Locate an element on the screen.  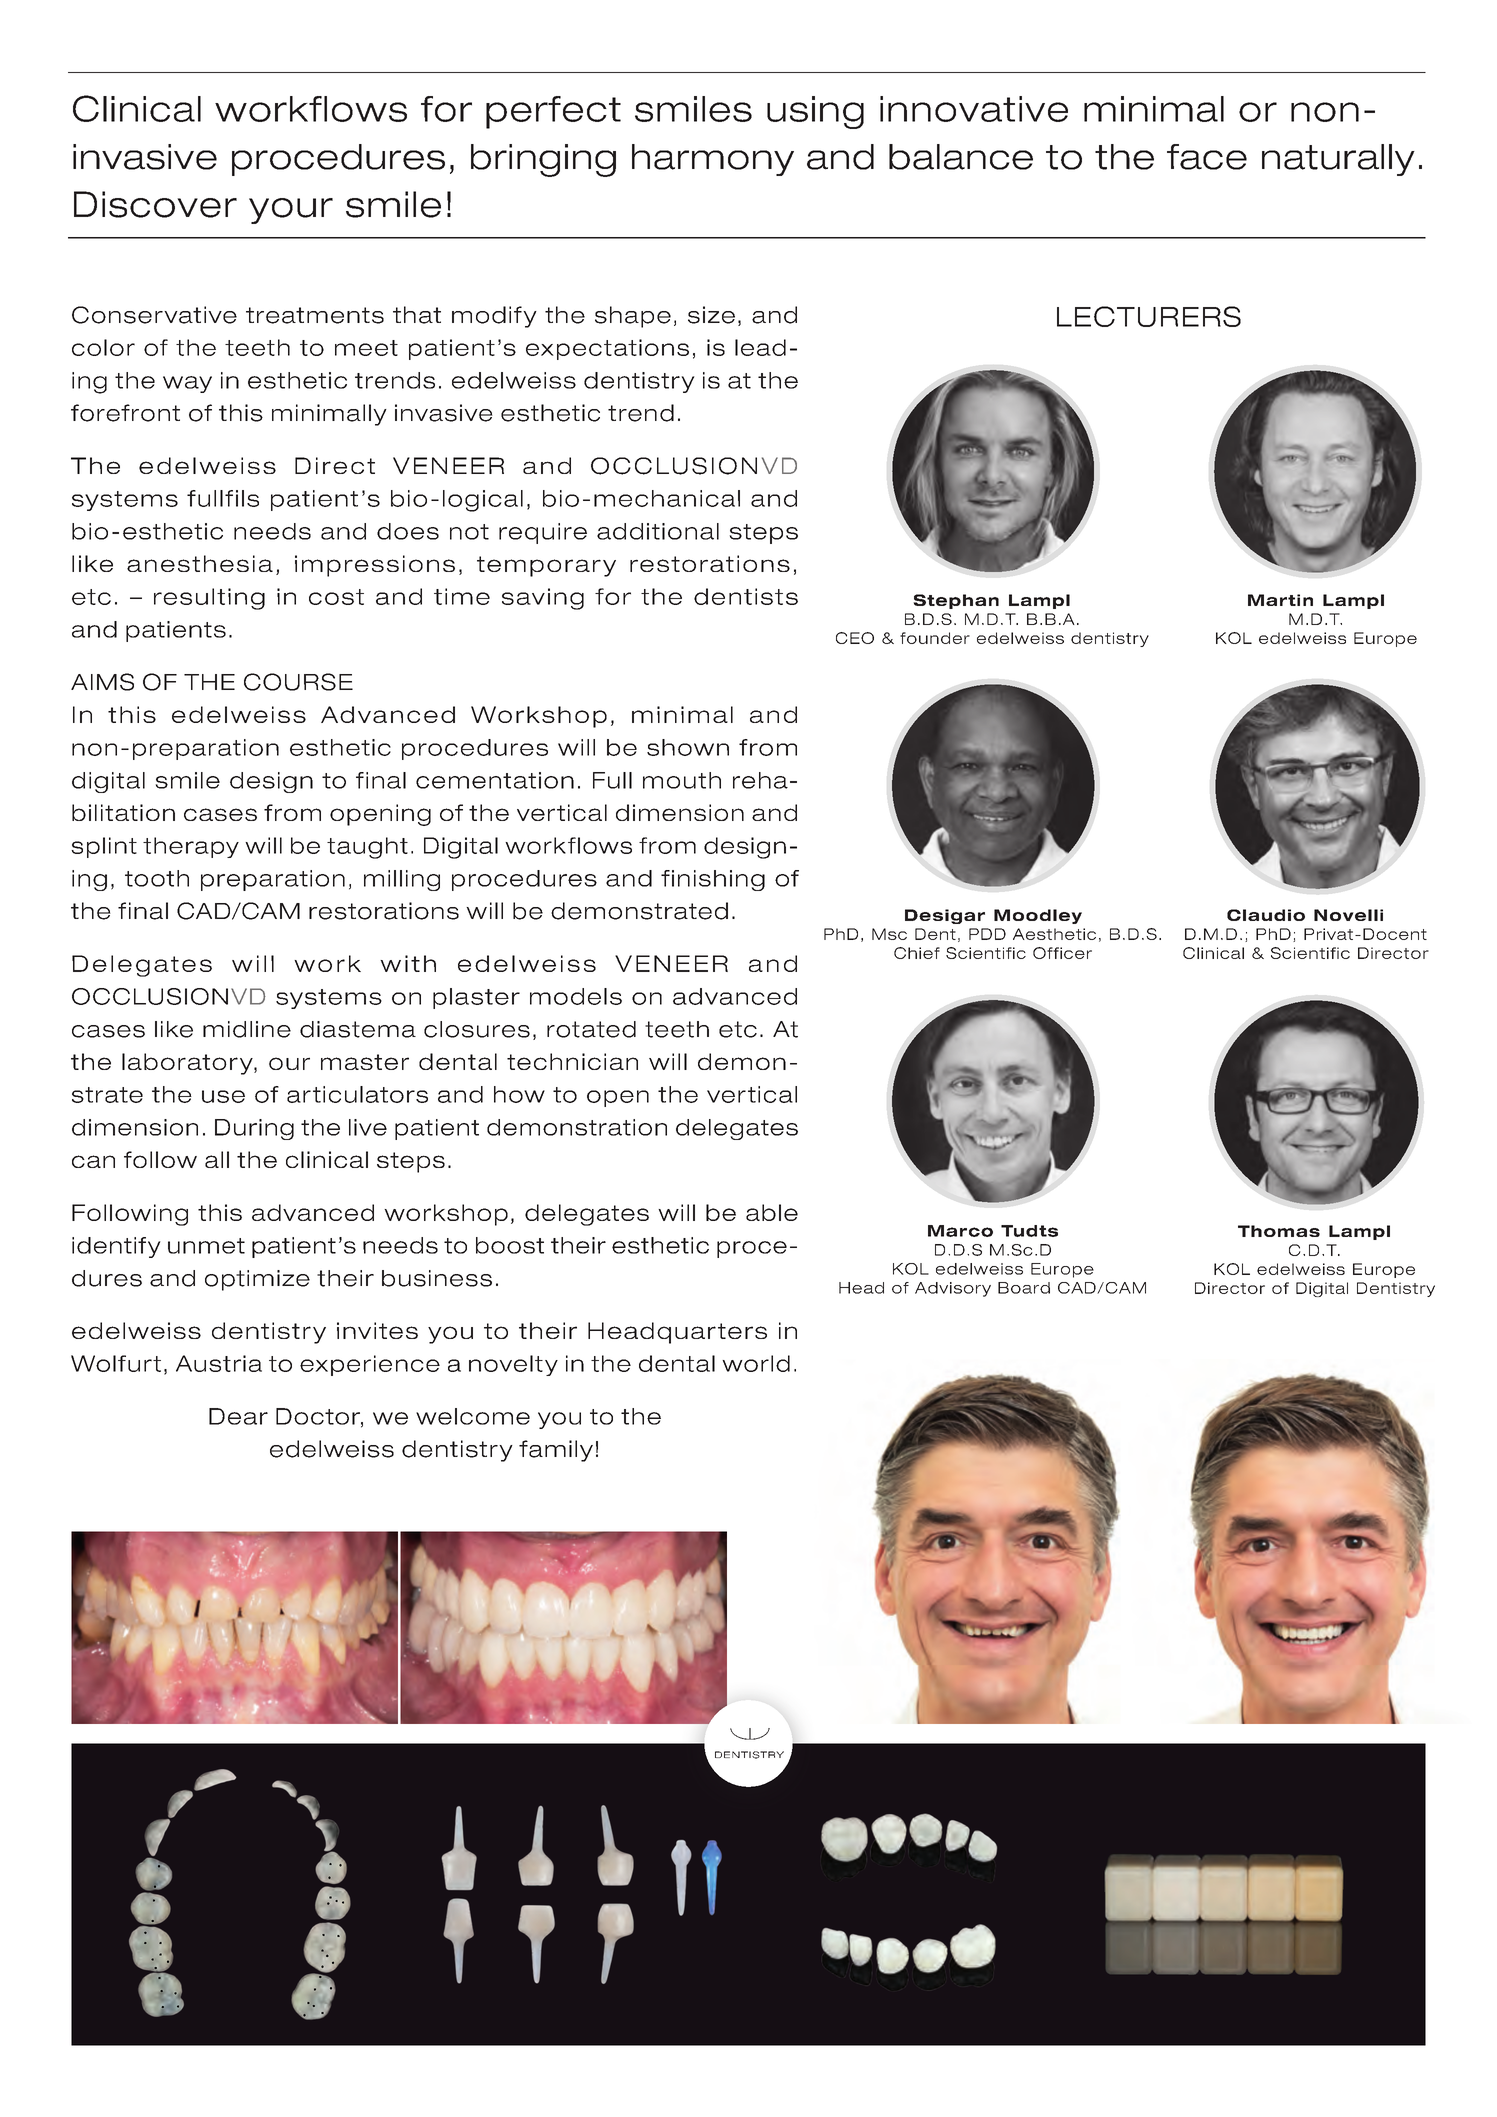
additional is located at coordinates (658, 531).
